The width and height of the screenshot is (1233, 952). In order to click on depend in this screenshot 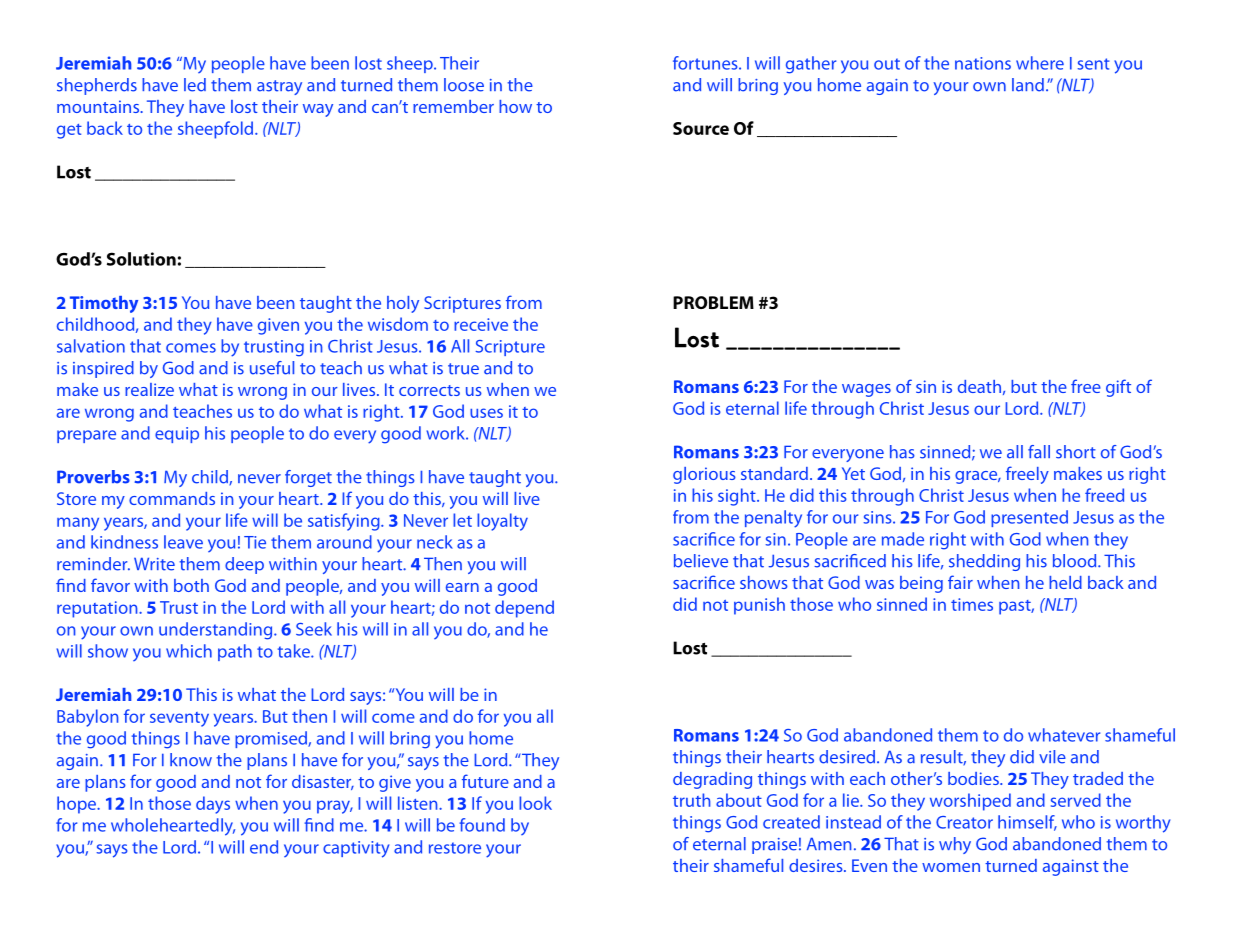, I will do `click(524, 609)`.
